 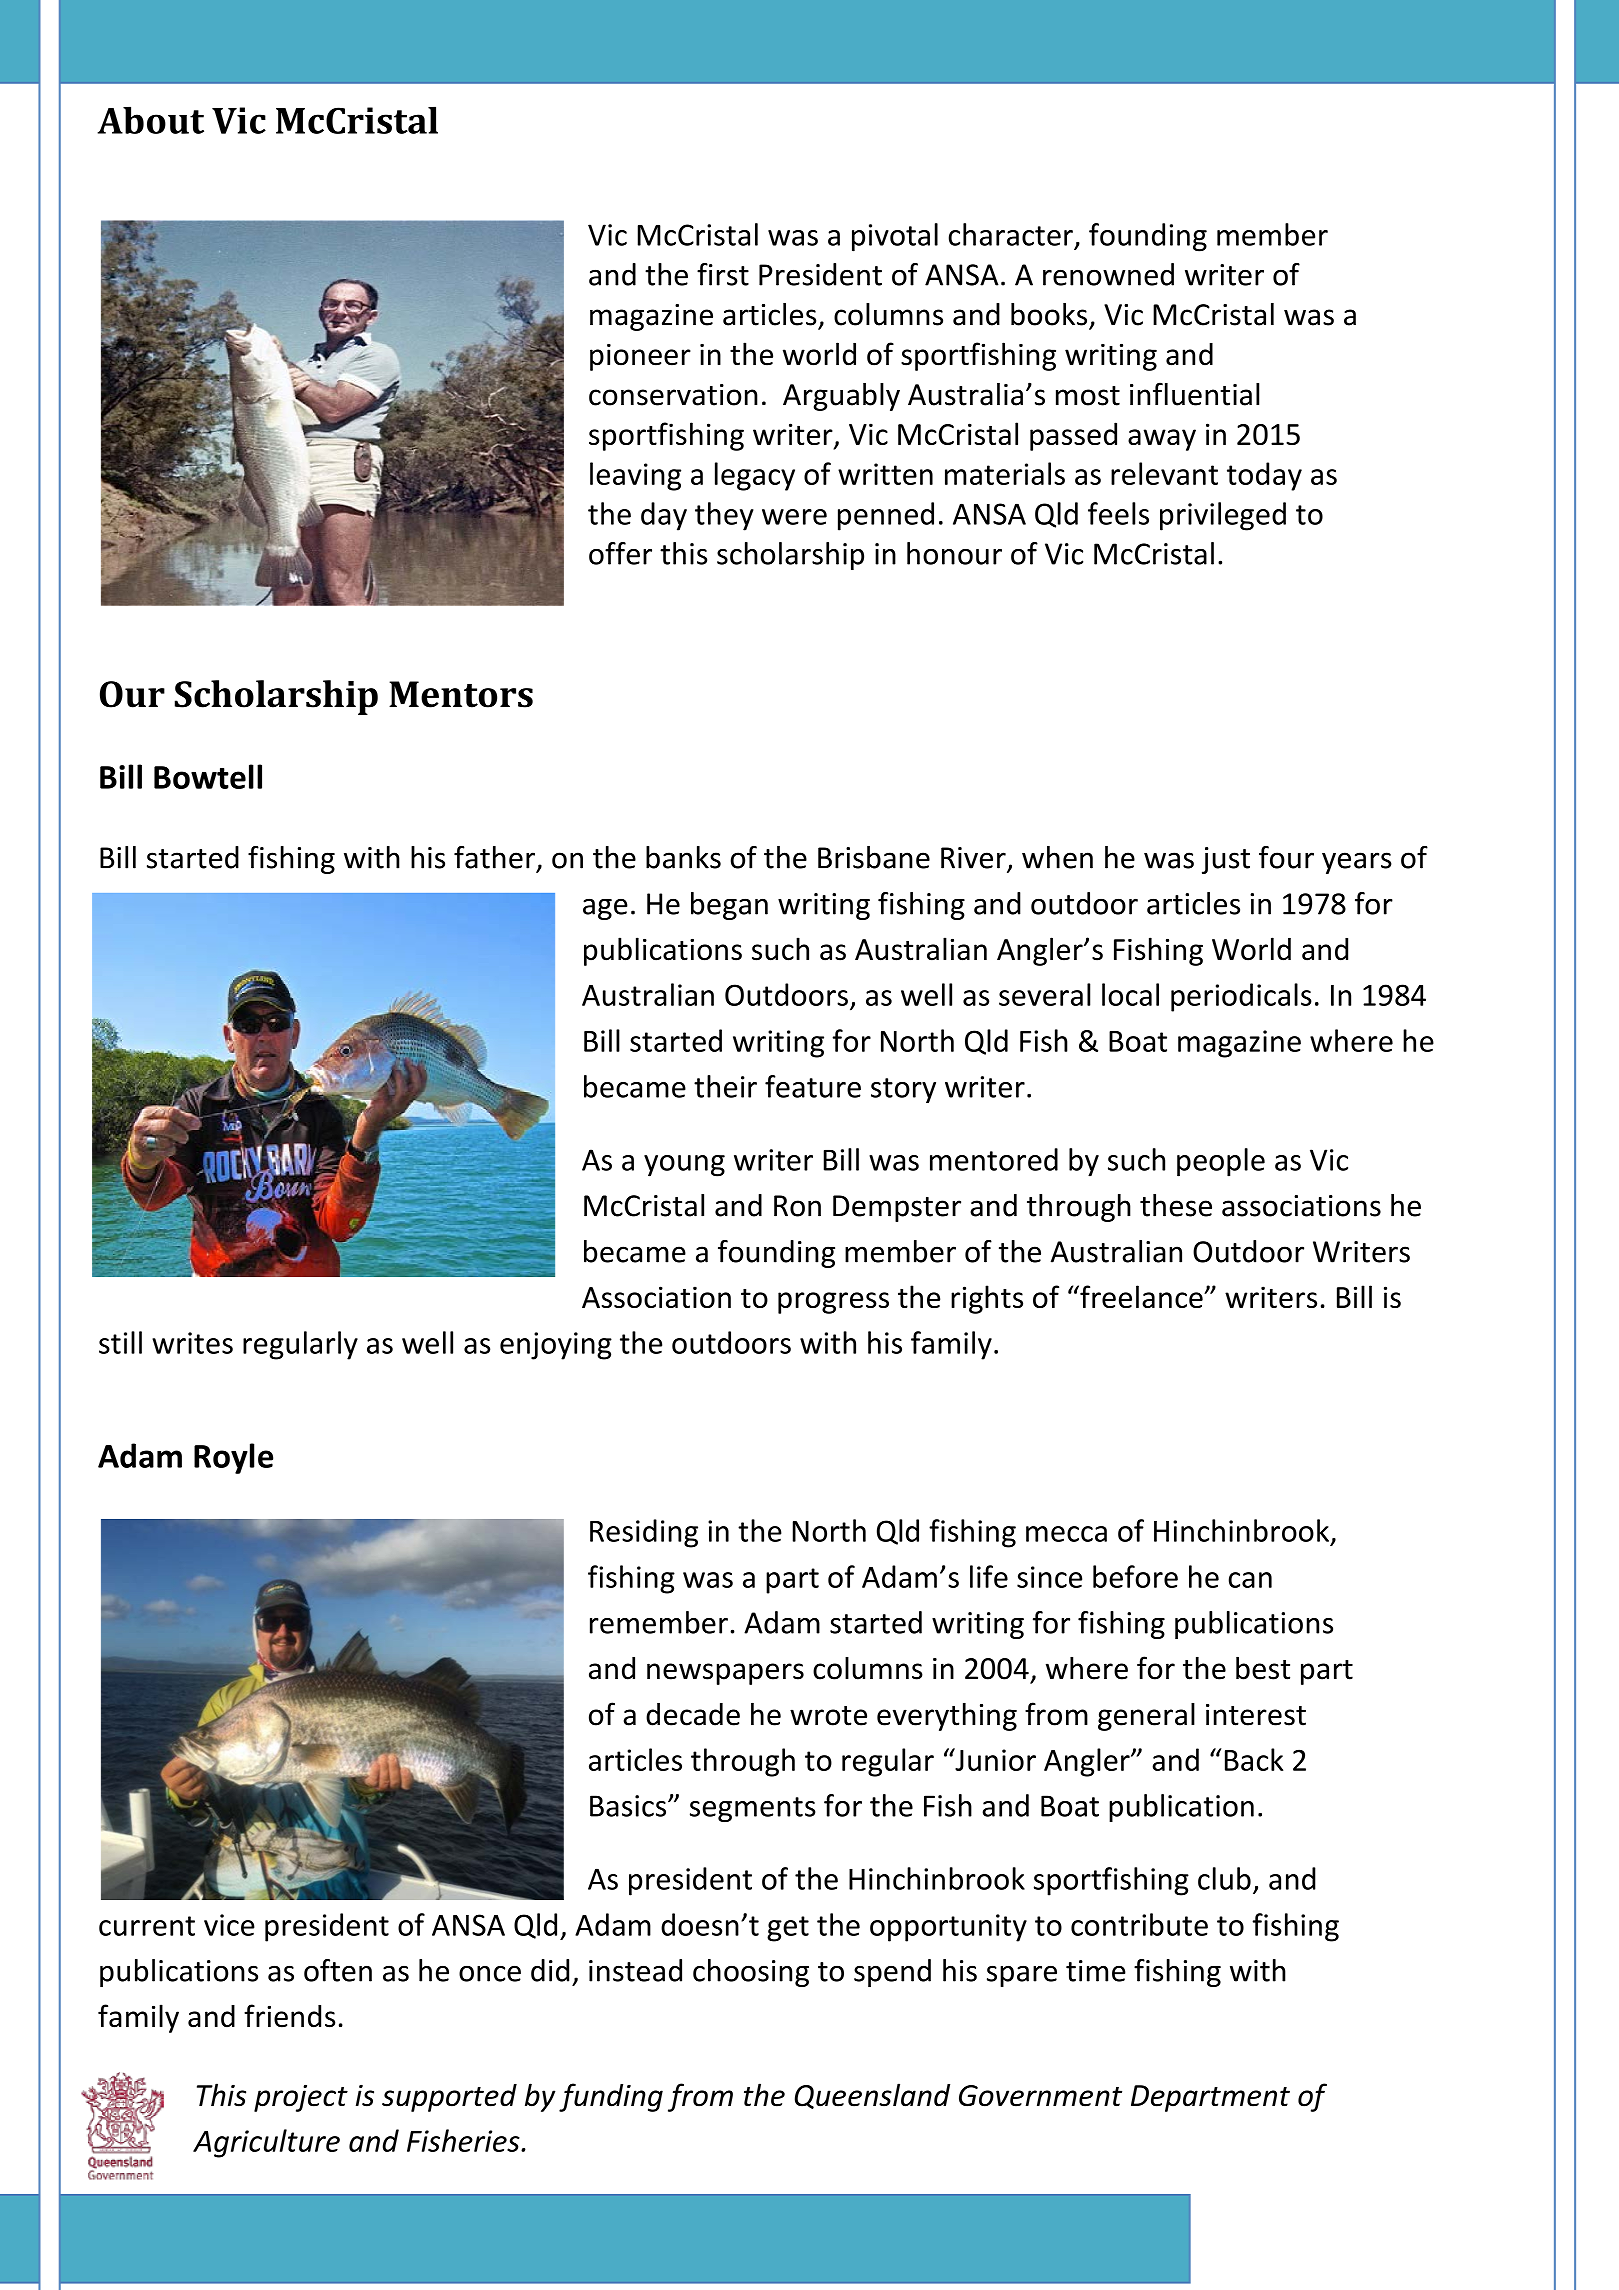 What do you see at coordinates (1108, 274) in the screenshot?
I see `renowned` at bounding box center [1108, 274].
